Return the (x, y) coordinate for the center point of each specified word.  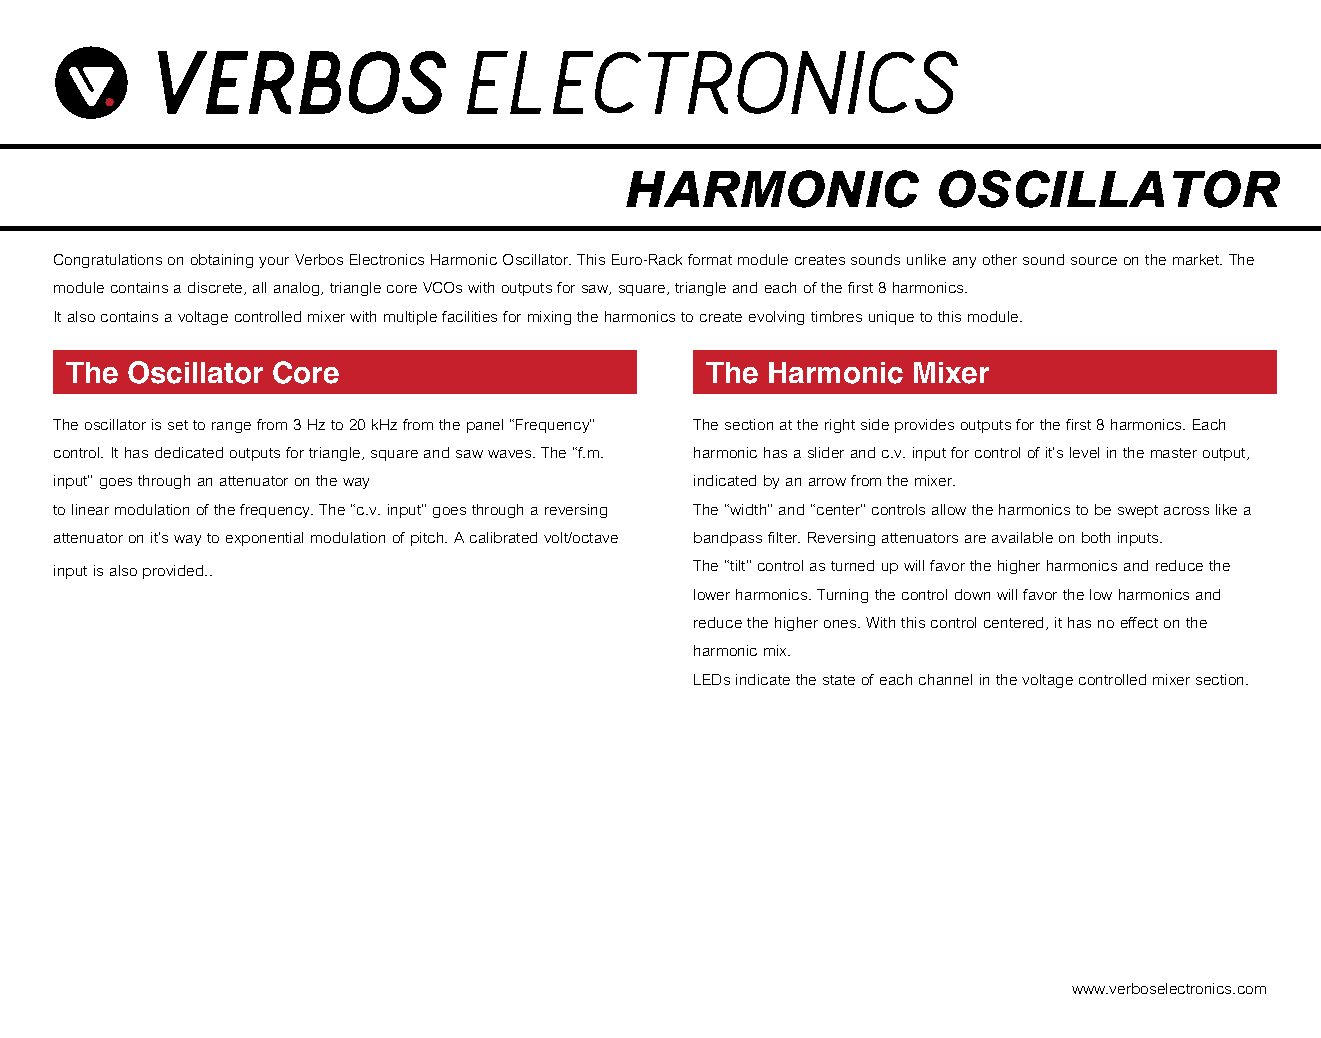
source (1094, 261)
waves (511, 454)
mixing (549, 318)
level (1084, 452)
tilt (739, 565)
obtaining (222, 261)
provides (924, 426)
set (178, 425)
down (972, 594)
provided (174, 572)
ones (841, 624)
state (839, 680)
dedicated (189, 452)
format (710, 259)
